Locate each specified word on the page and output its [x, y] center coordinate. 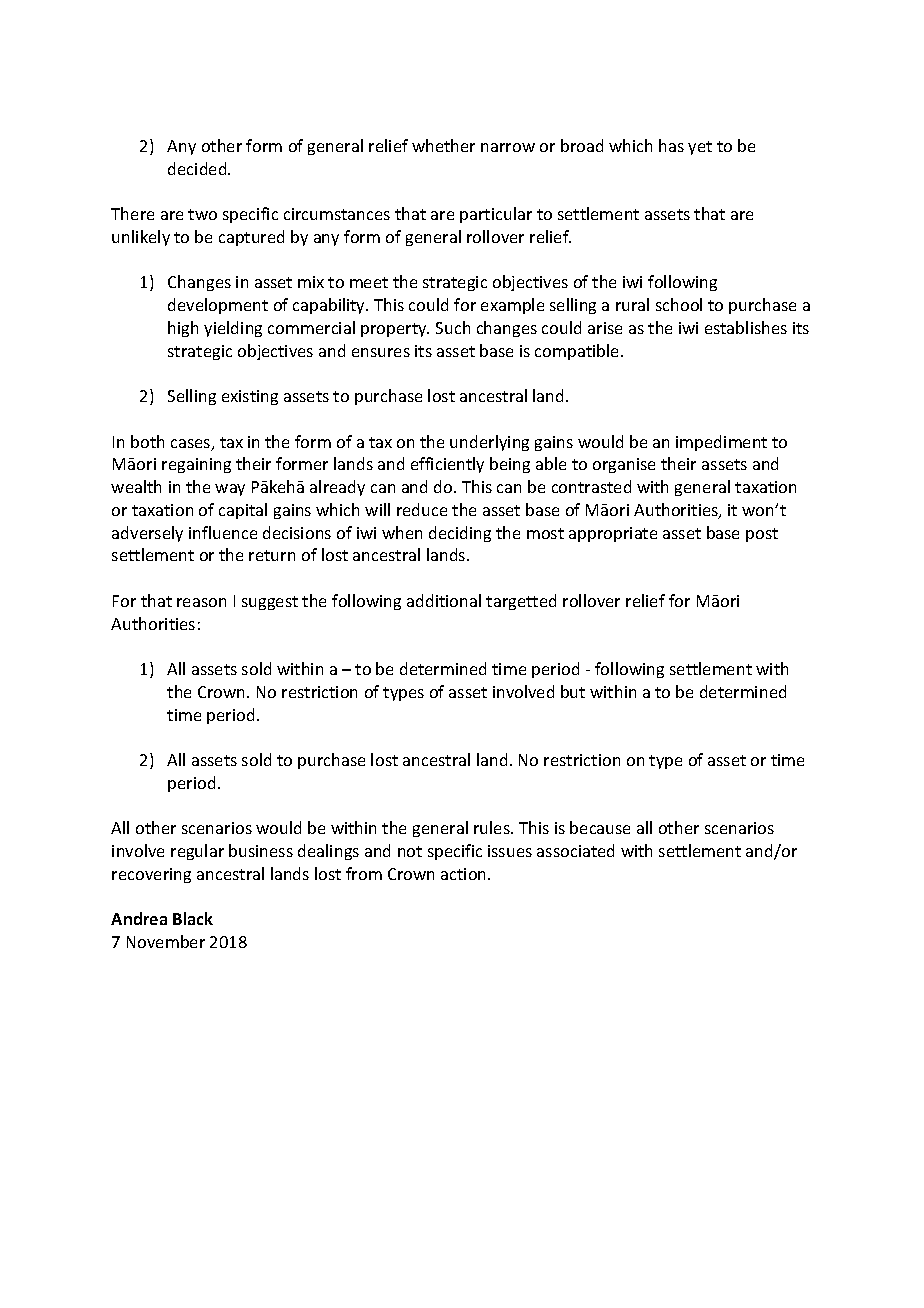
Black [193, 918]
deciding [460, 534]
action [465, 874]
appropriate [613, 534]
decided [198, 168]
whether [443, 145]
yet [700, 148]
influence [223, 532]
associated [575, 850]
